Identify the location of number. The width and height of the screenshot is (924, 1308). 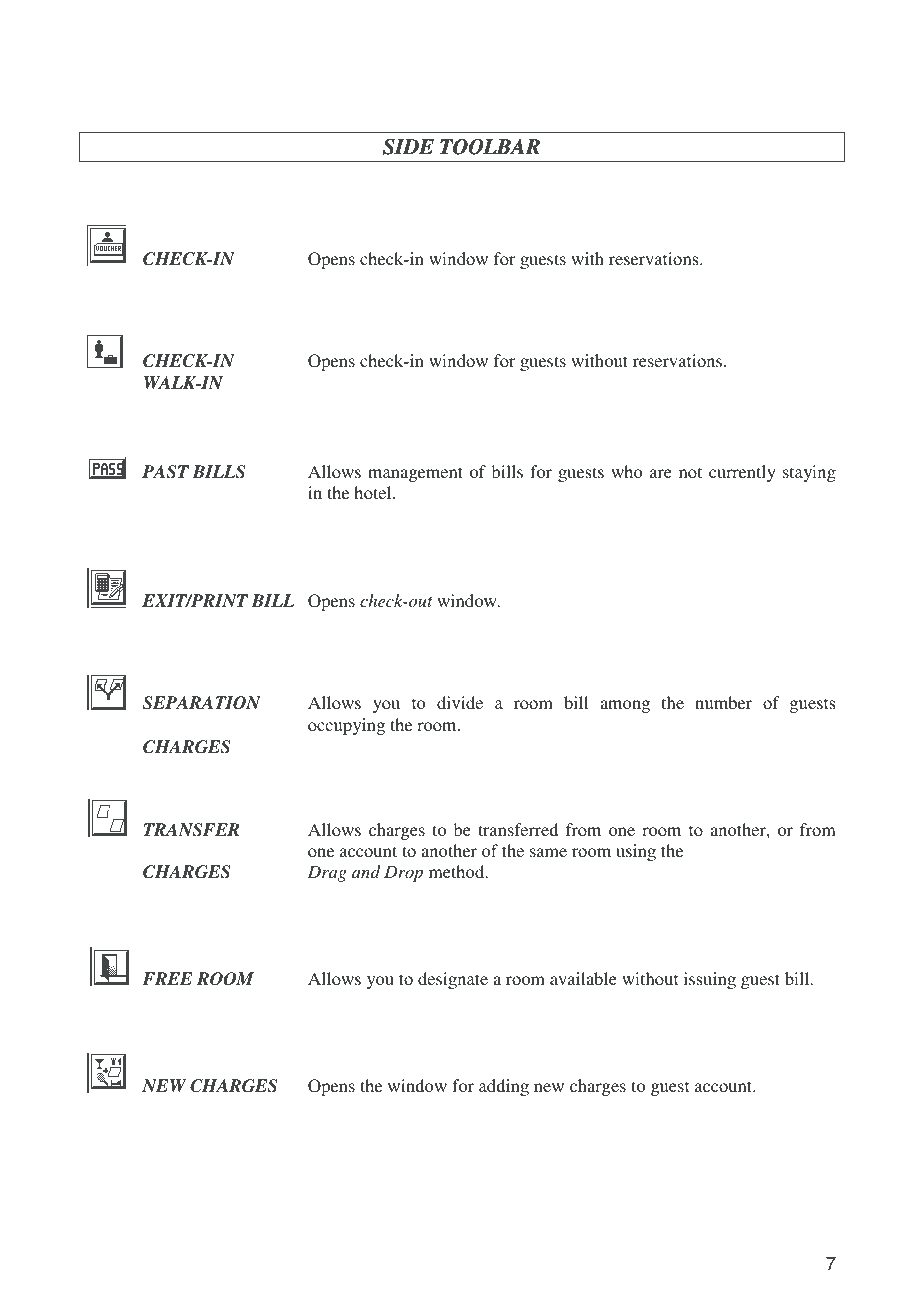
(723, 702).
